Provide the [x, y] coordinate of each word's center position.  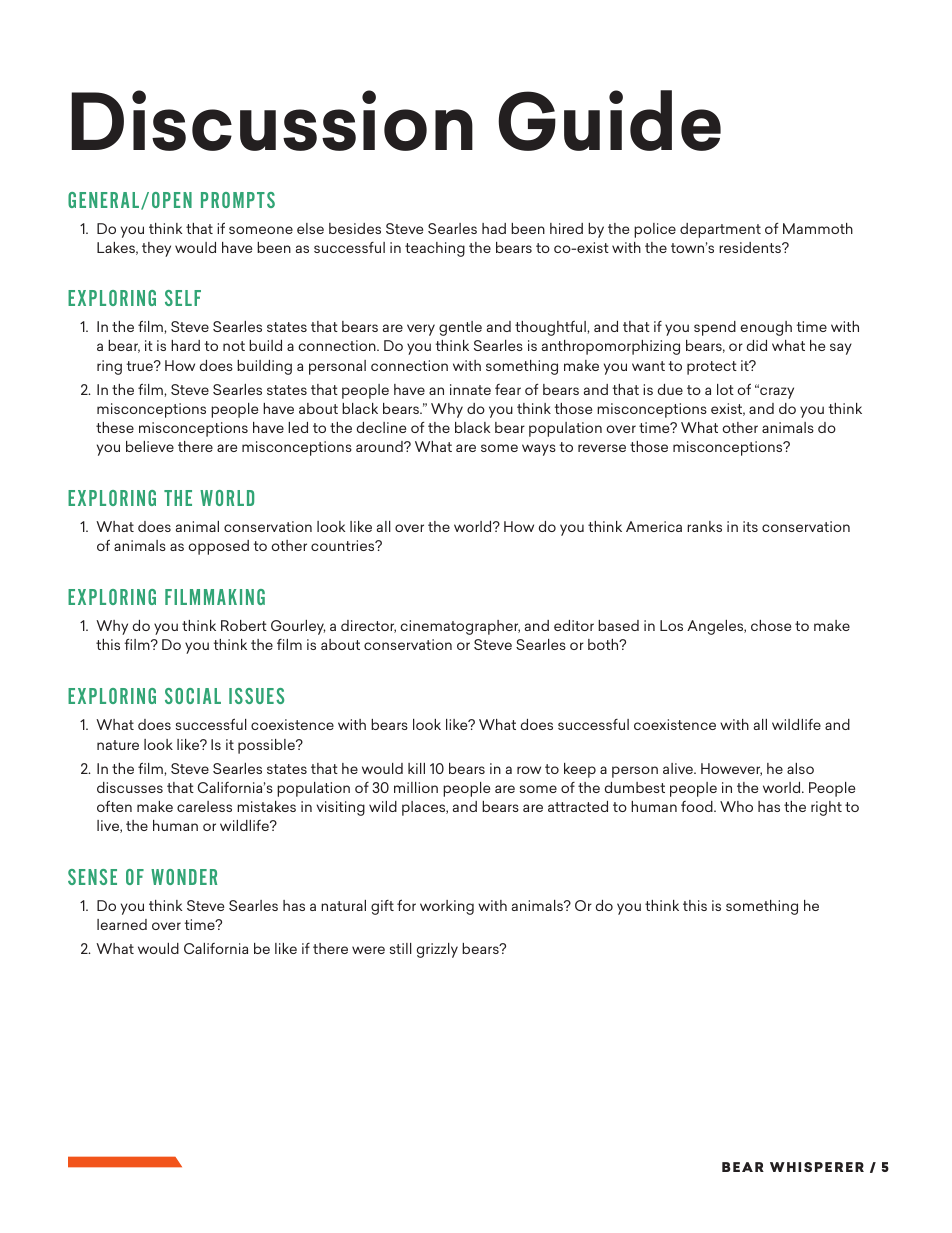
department [720, 230]
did [757, 345]
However [731, 769]
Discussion [272, 120]
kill [416, 768]
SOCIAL [193, 696]
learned [122, 924]
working [447, 907]
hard [185, 345]
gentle [460, 328]
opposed [218, 547]
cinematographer [460, 627]
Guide [609, 120]
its [750, 526]
